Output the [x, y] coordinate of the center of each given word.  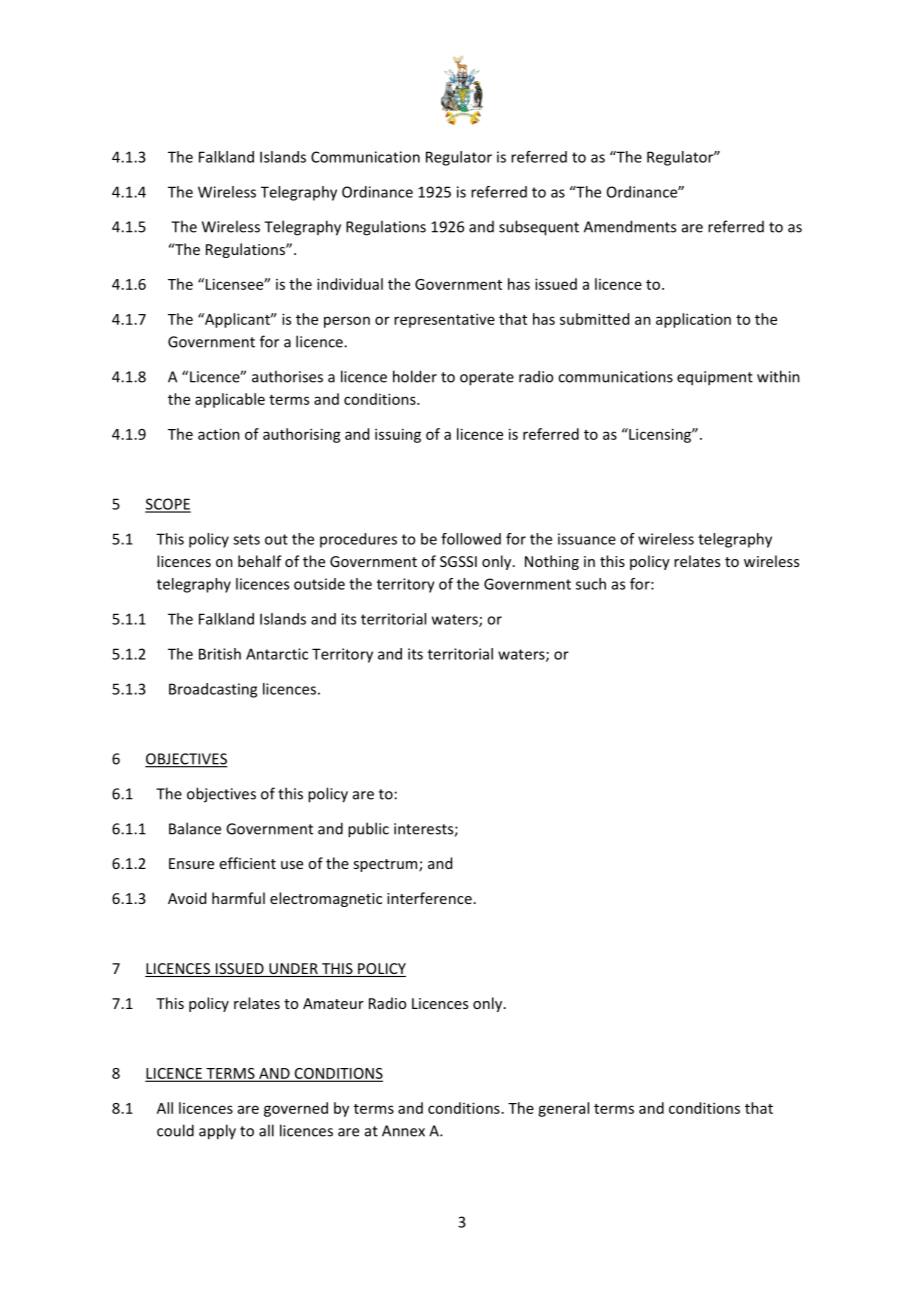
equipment [715, 378]
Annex [403, 1131]
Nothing [552, 562]
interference [429, 898]
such [591, 584]
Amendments [630, 226]
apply [217, 1132]
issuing [398, 435]
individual [350, 284]
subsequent [539, 228]
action [219, 434]
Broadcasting [213, 690]
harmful [238, 898]
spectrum [386, 865]
